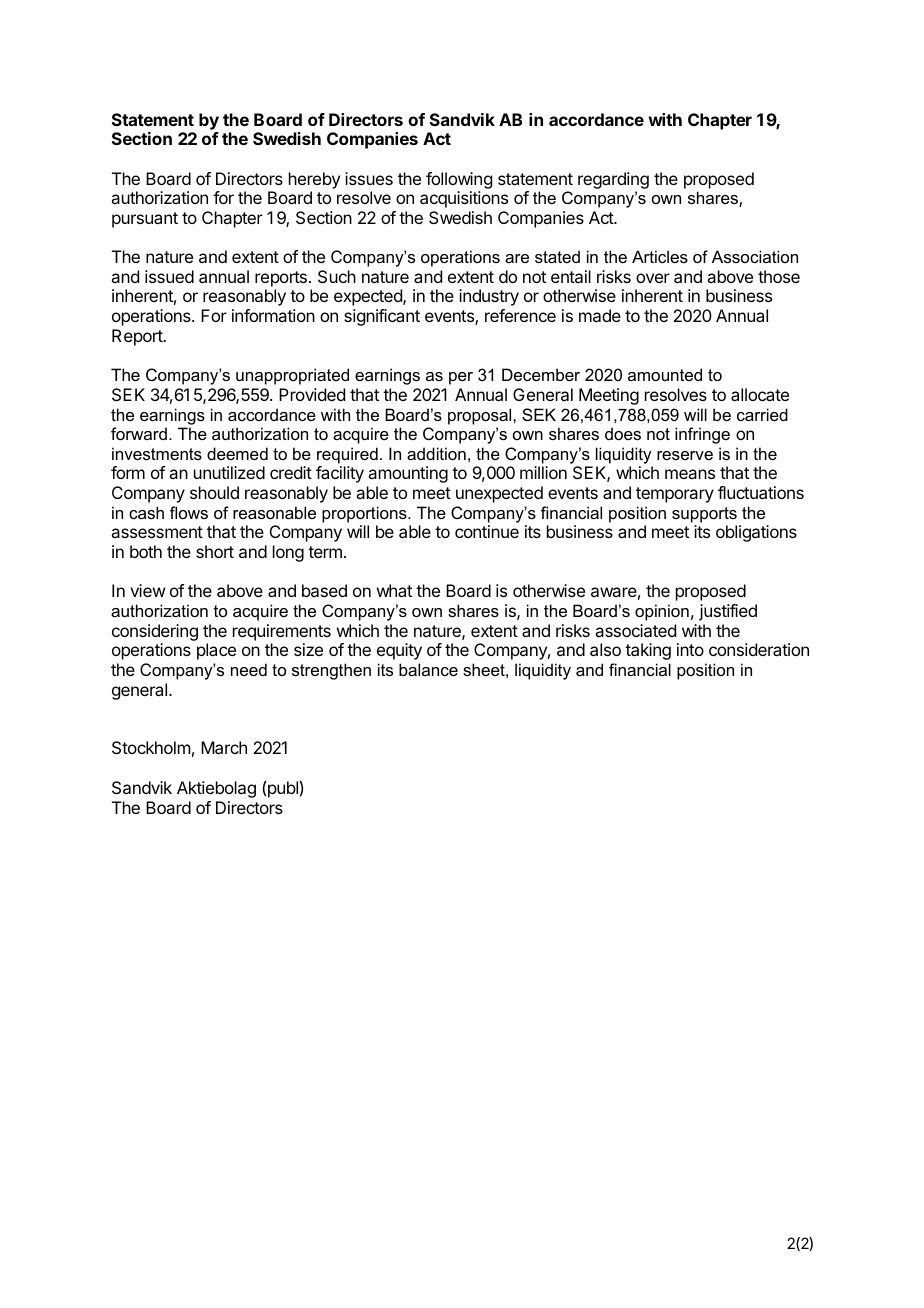 This document has height=1308, width=924. What do you see at coordinates (224, 747) in the document?
I see `March` at bounding box center [224, 747].
